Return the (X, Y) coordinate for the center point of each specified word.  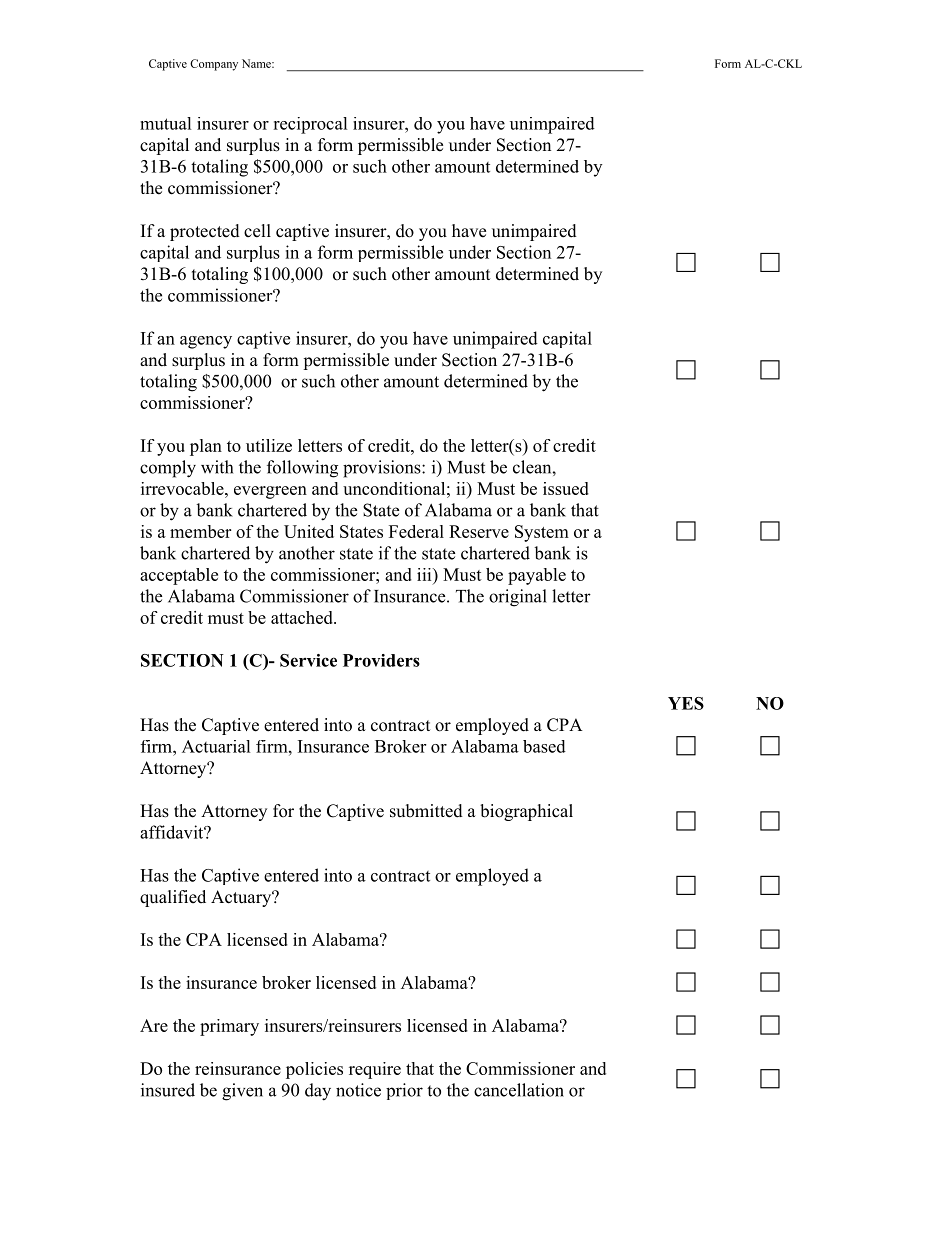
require (375, 1070)
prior (404, 1091)
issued (566, 488)
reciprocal (310, 125)
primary (229, 1027)
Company (214, 65)
